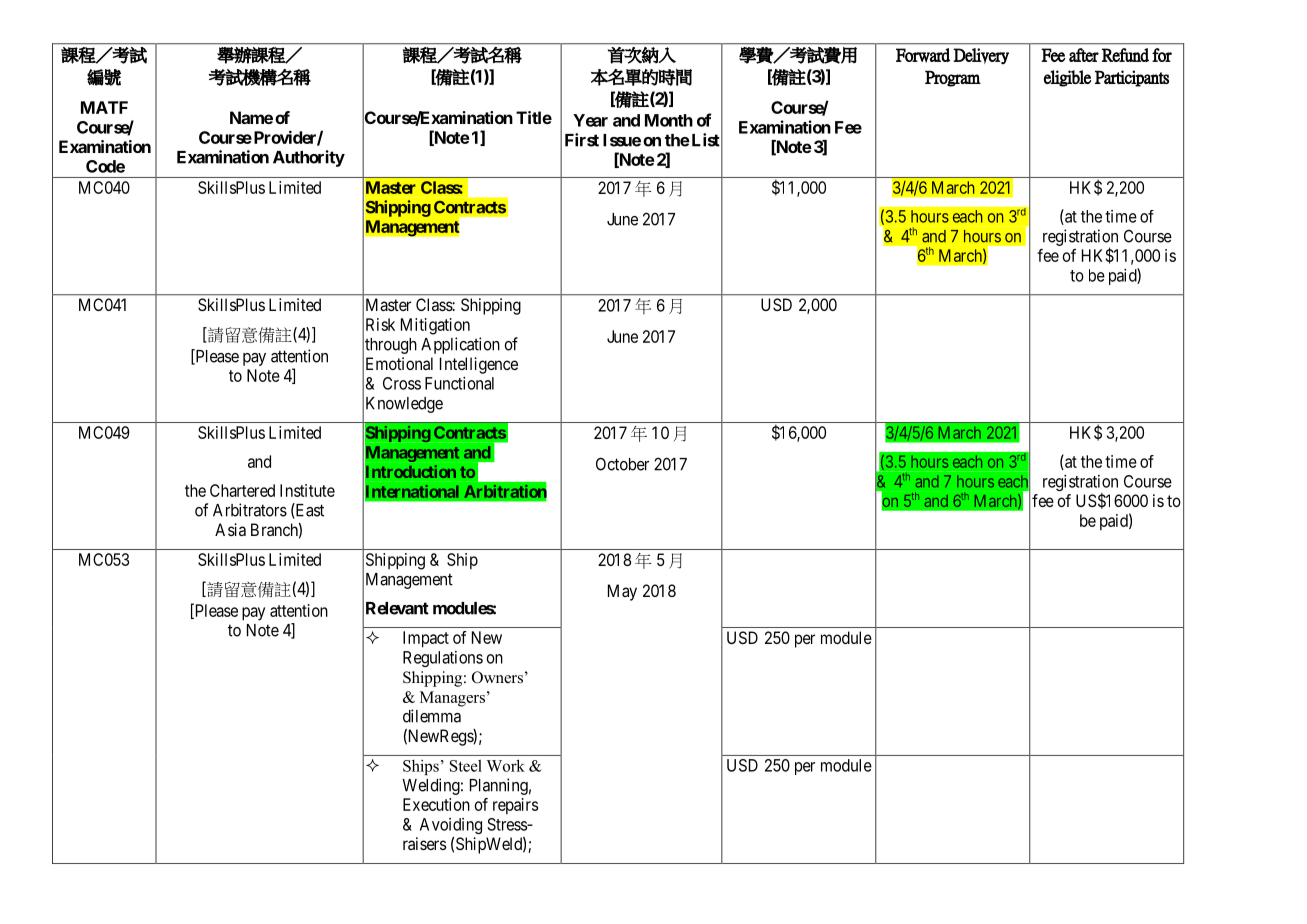 Image resolution: width=1307 pixels, height=924 pixels. What do you see at coordinates (1067, 78) in the screenshot?
I see `eligible` at bounding box center [1067, 78].
